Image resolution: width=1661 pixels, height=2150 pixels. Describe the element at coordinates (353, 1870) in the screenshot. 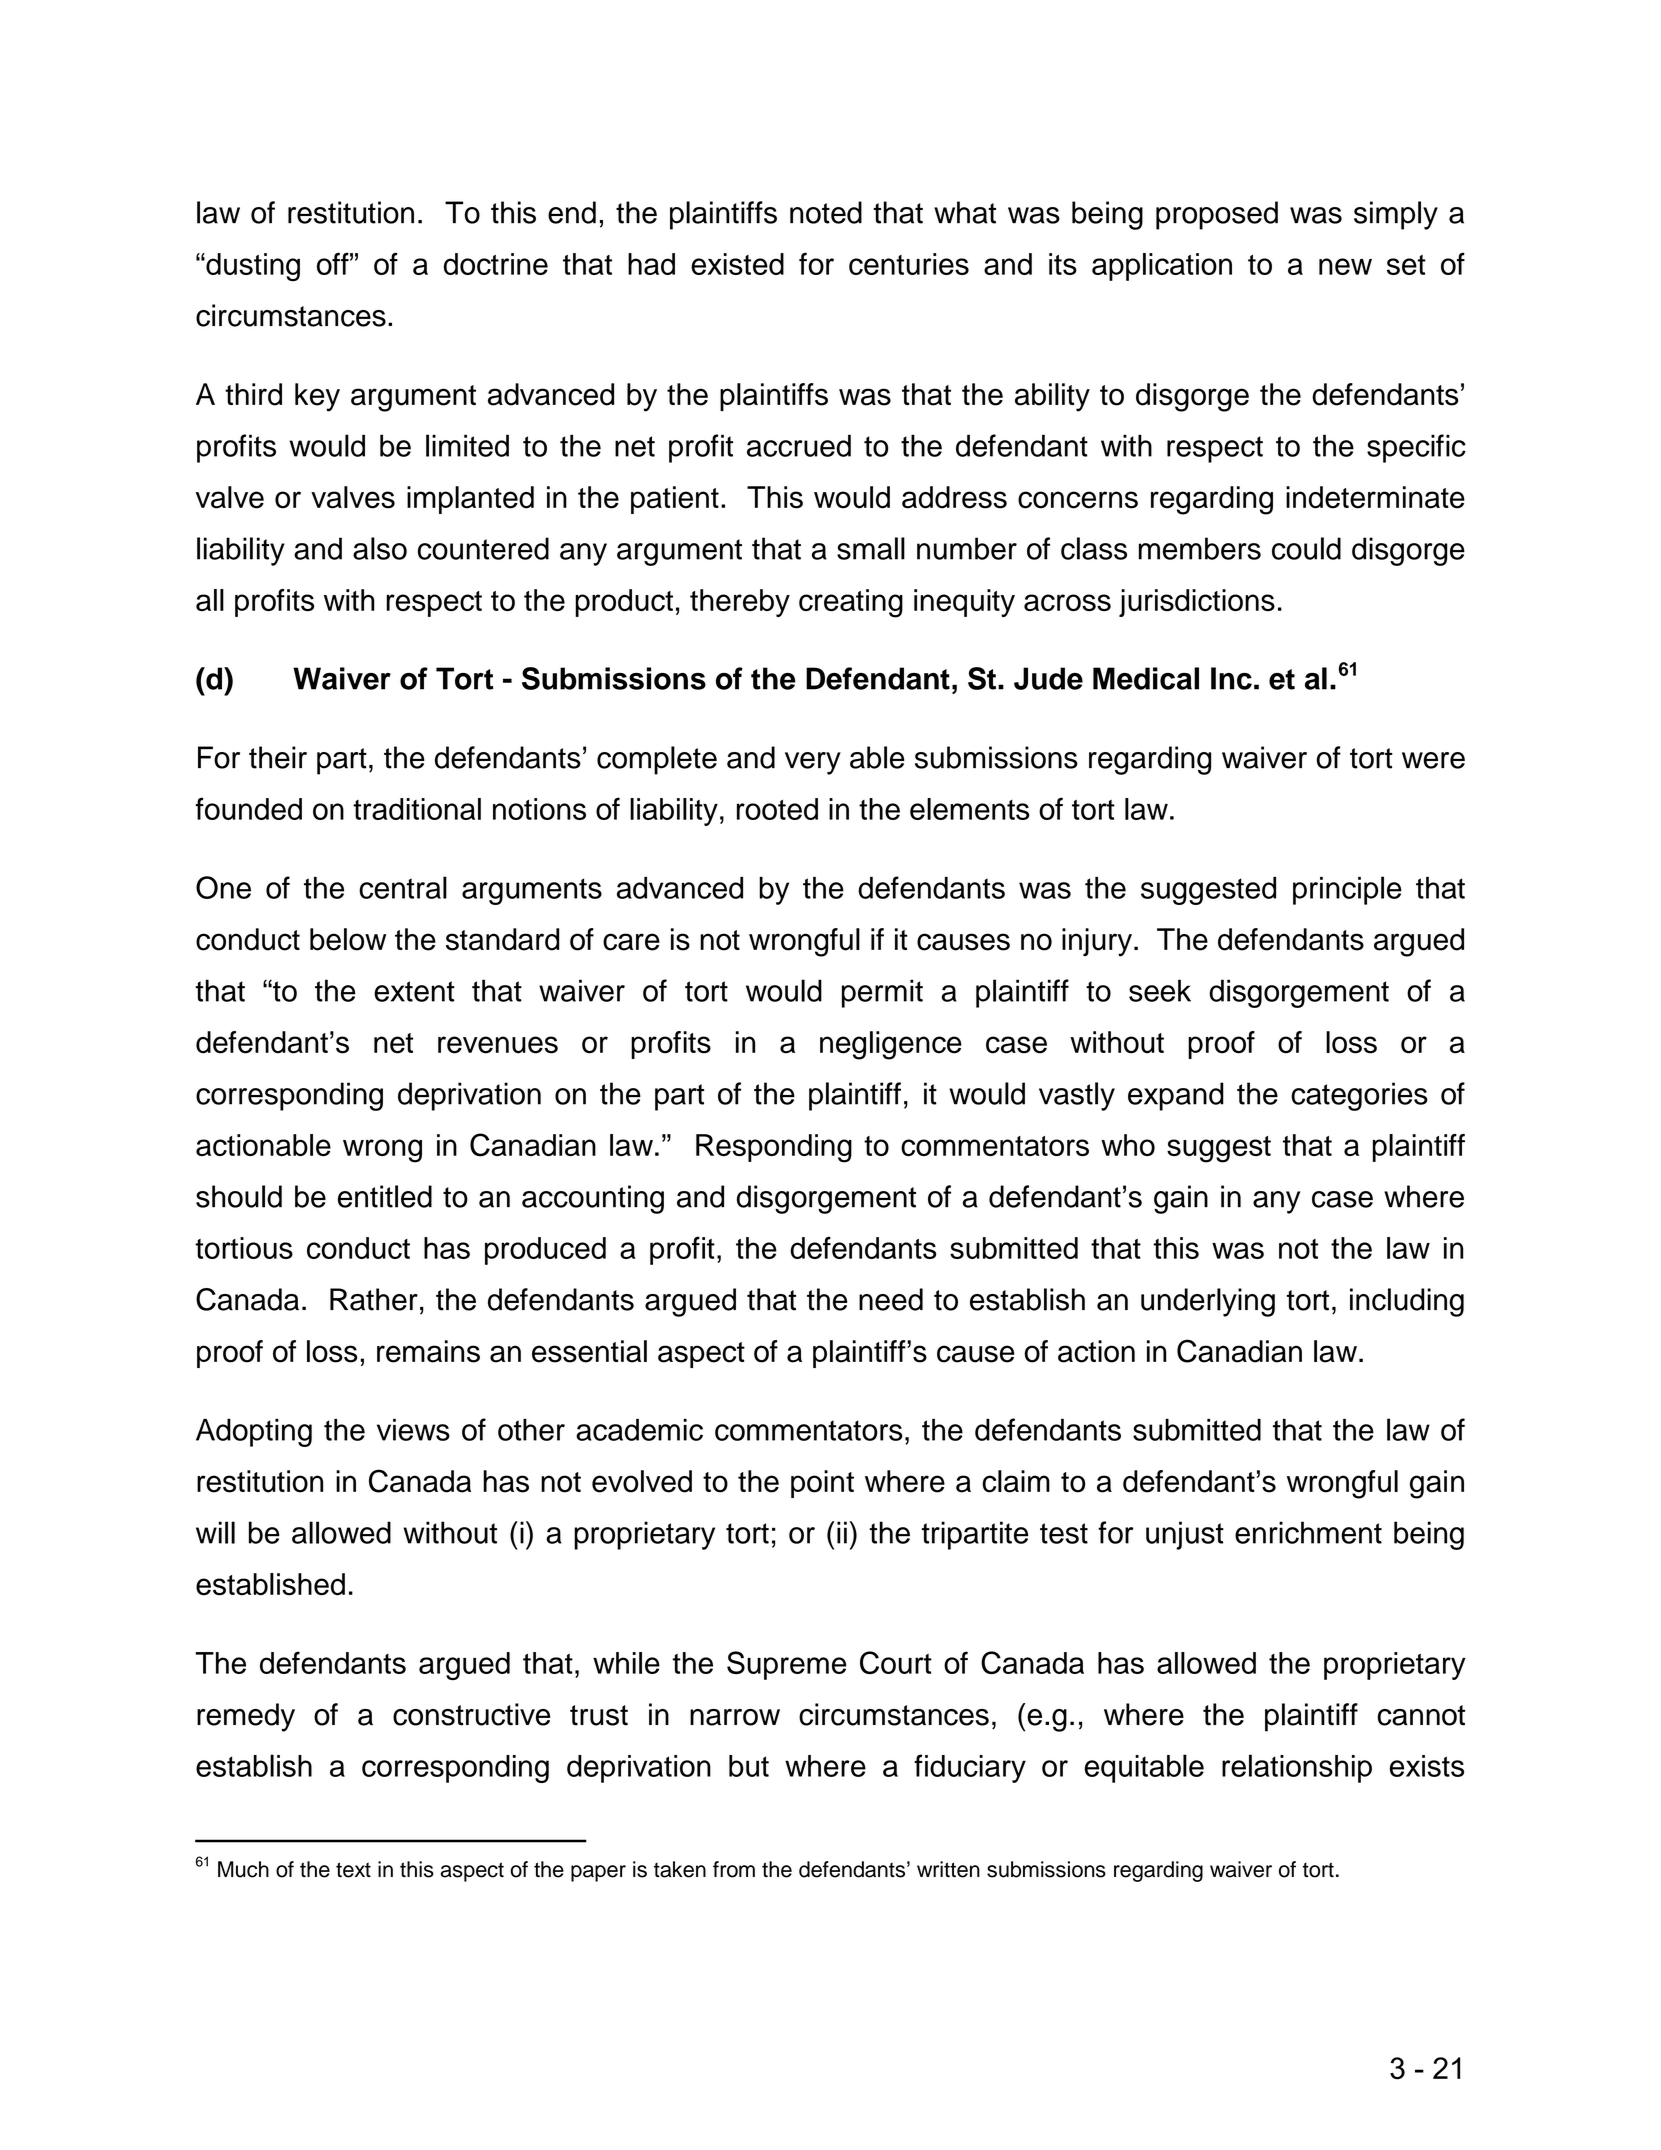

I see `text` at that location.
